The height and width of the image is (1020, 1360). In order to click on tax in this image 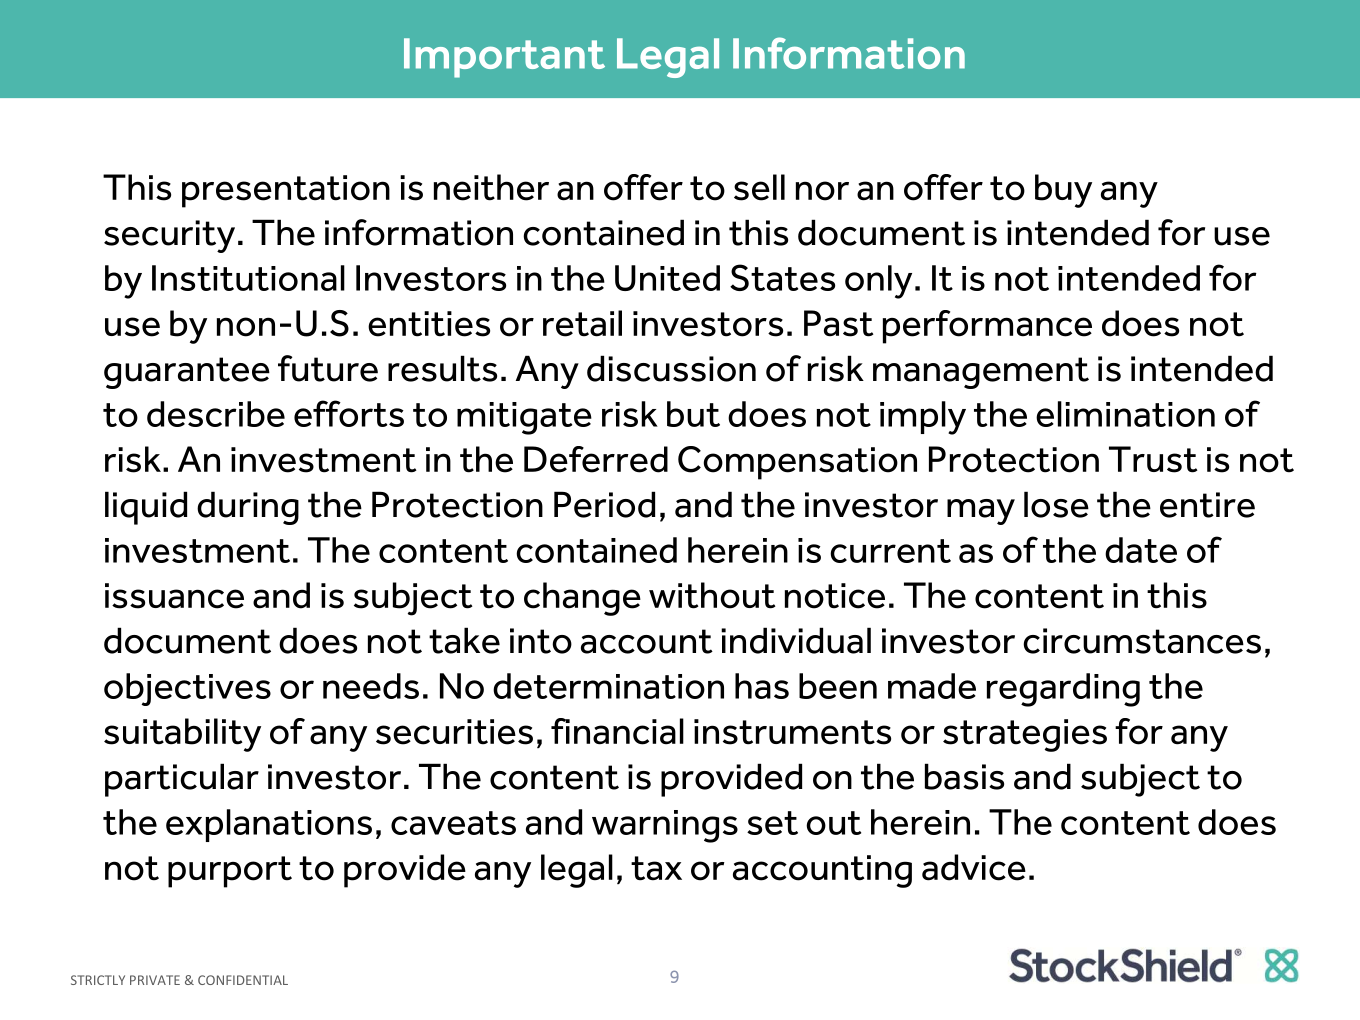, I will do `click(656, 868)`.
